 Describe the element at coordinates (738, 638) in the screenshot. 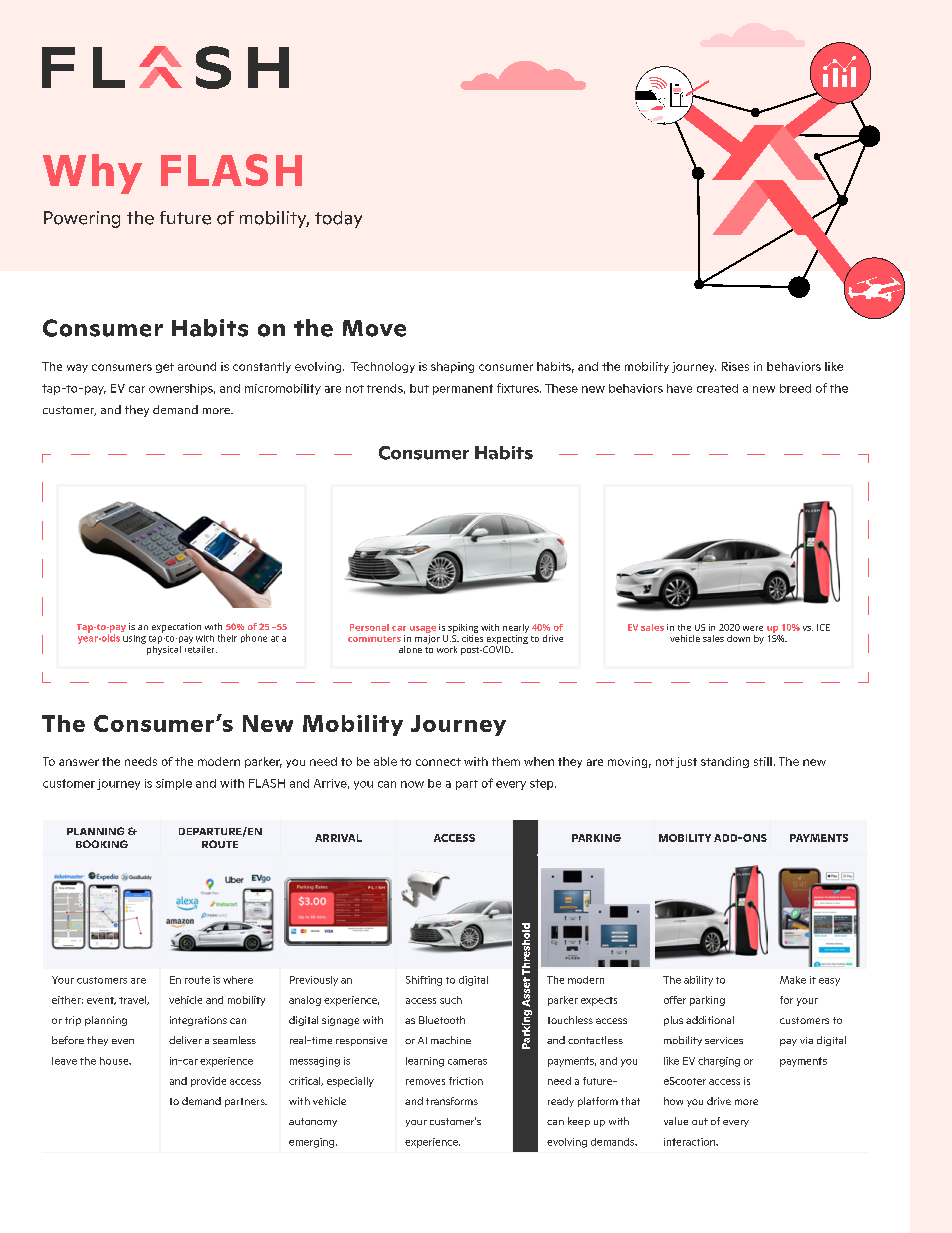

I see `down` at that location.
